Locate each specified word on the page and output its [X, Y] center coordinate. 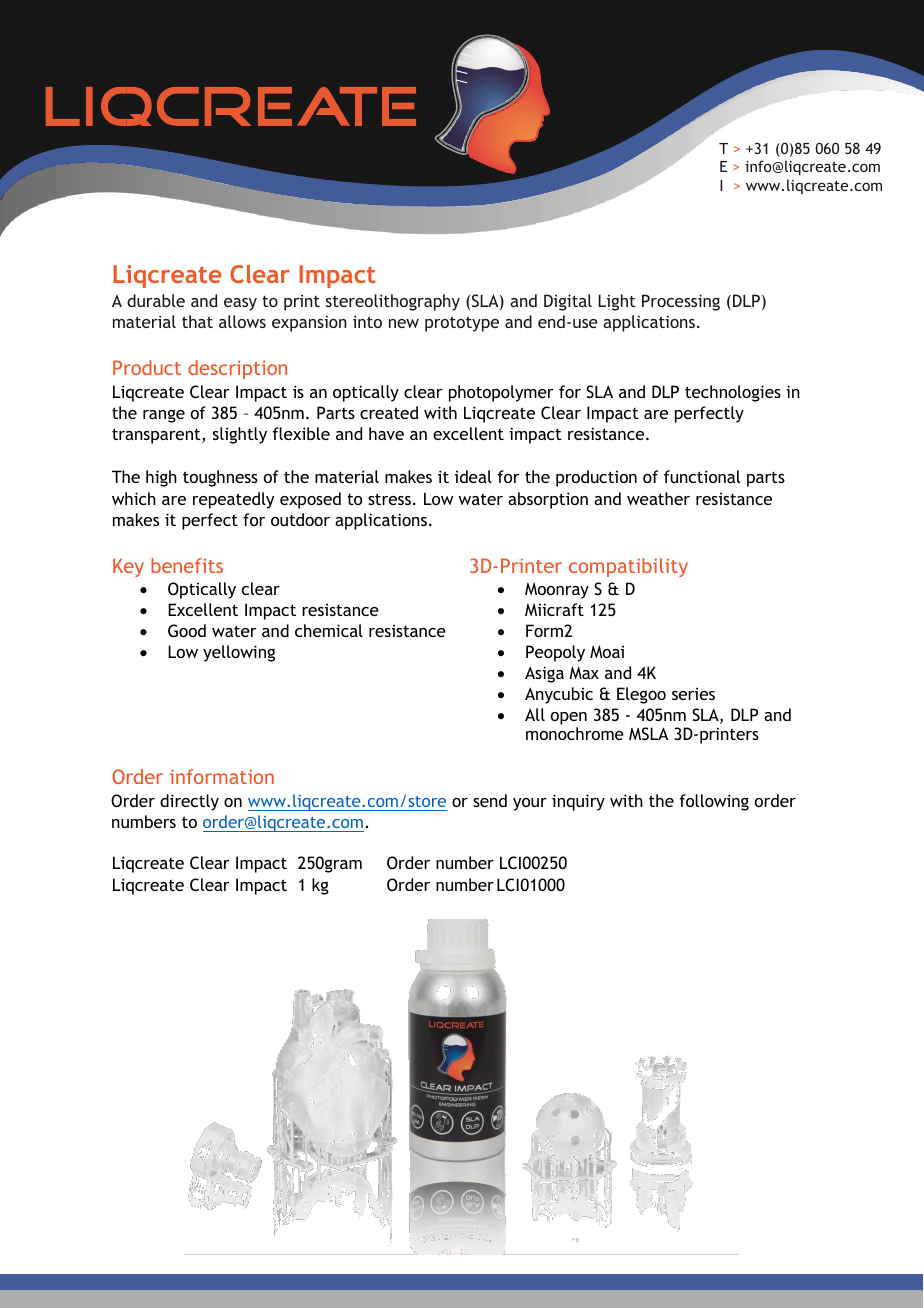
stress [389, 499]
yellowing [239, 653]
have [386, 433]
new [404, 323]
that [197, 321]
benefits [187, 565]
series [693, 694]
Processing [681, 302]
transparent [157, 436]
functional [702, 476]
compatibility [628, 567]
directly [189, 802]
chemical [329, 630]
